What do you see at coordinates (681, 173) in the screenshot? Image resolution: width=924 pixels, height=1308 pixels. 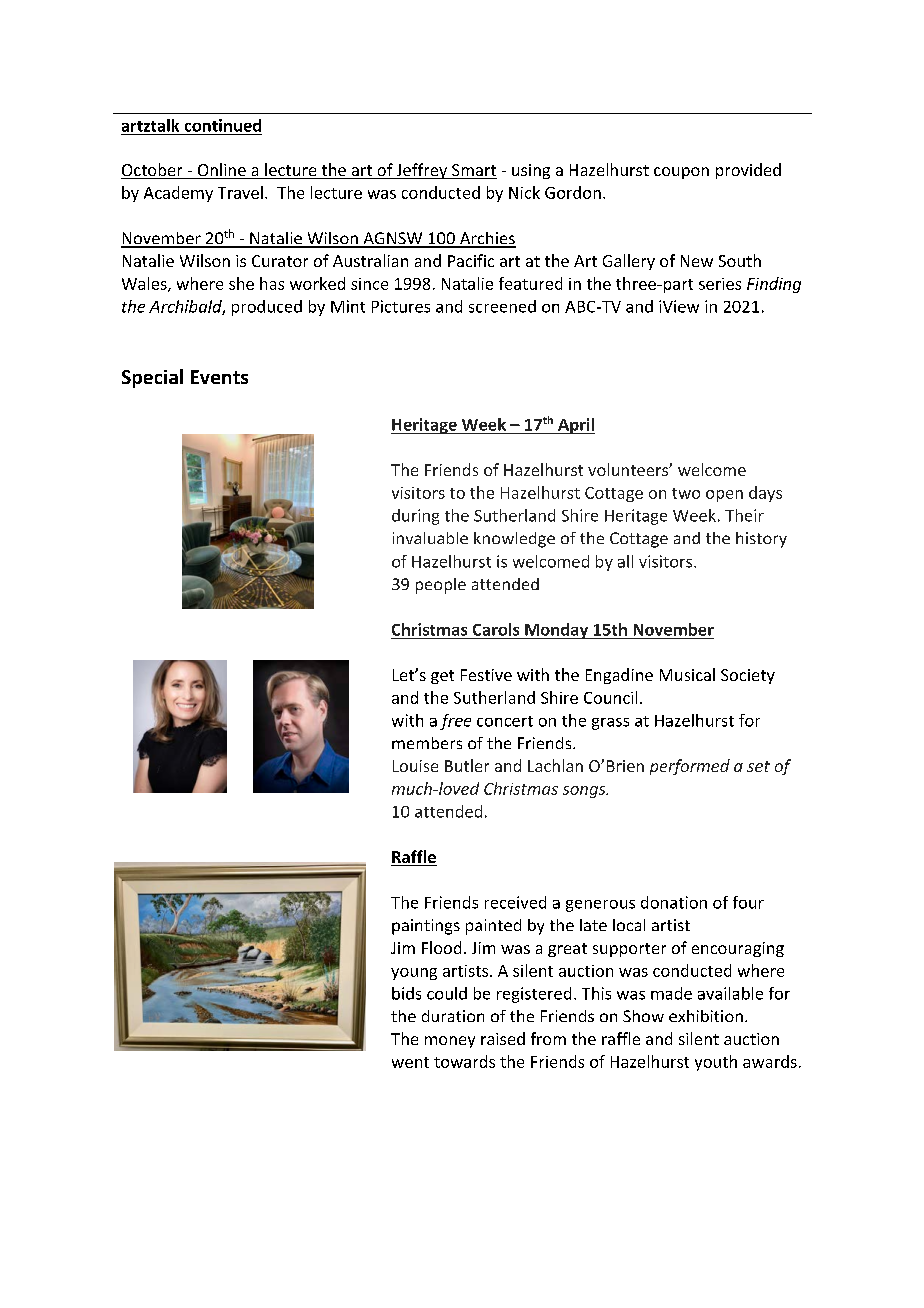 I see `coupon` at bounding box center [681, 173].
